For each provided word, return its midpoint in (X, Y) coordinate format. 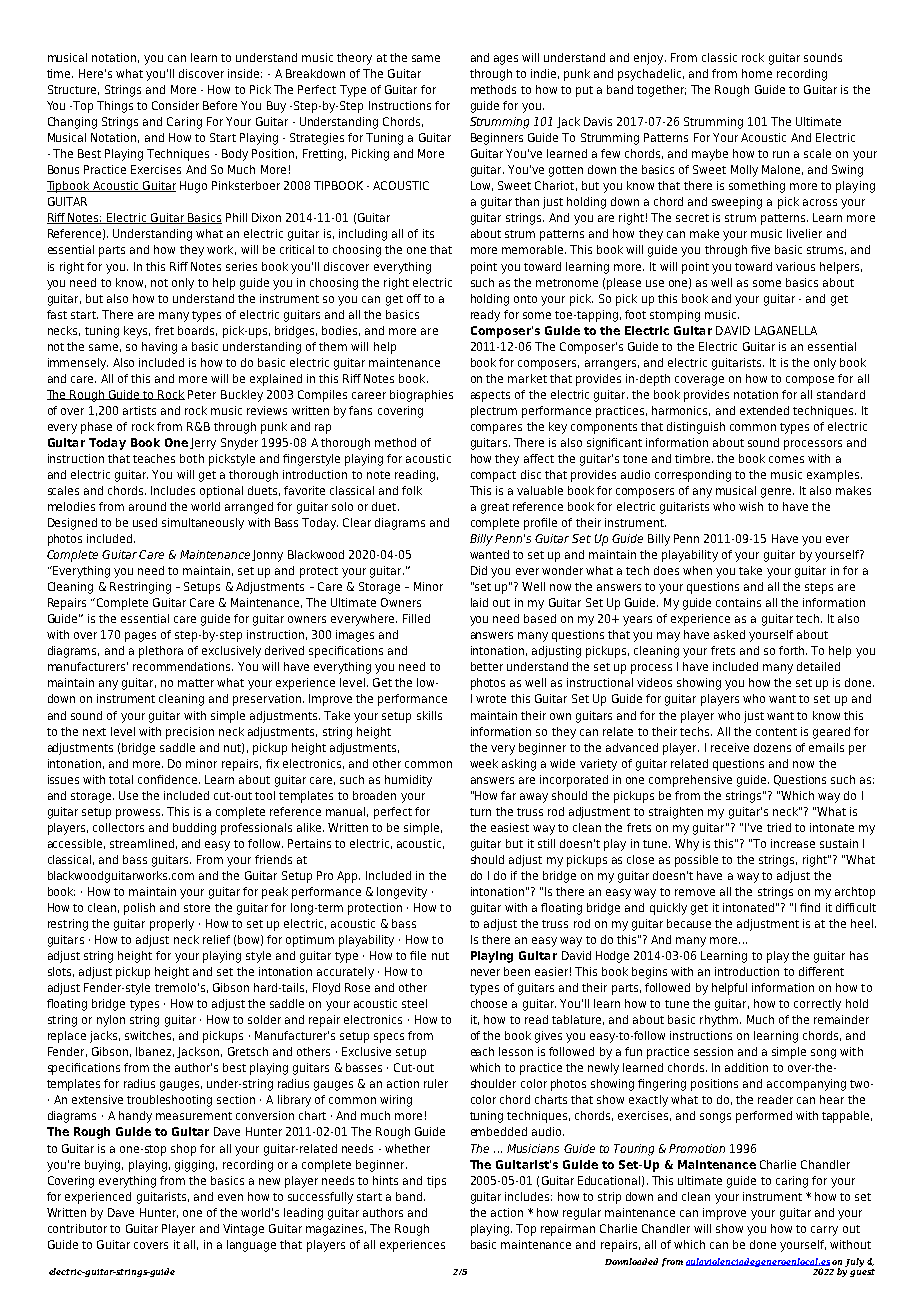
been (517, 971)
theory (354, 59)
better (487, 666)
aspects (490, 396)
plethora (161, 652)
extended (764, 410)
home (757, 73)
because (689, 923)
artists (139, 410)
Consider (175, 105)
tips (436, 1182)
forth (793, 650)
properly (172, 925)
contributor (77, 1228)
